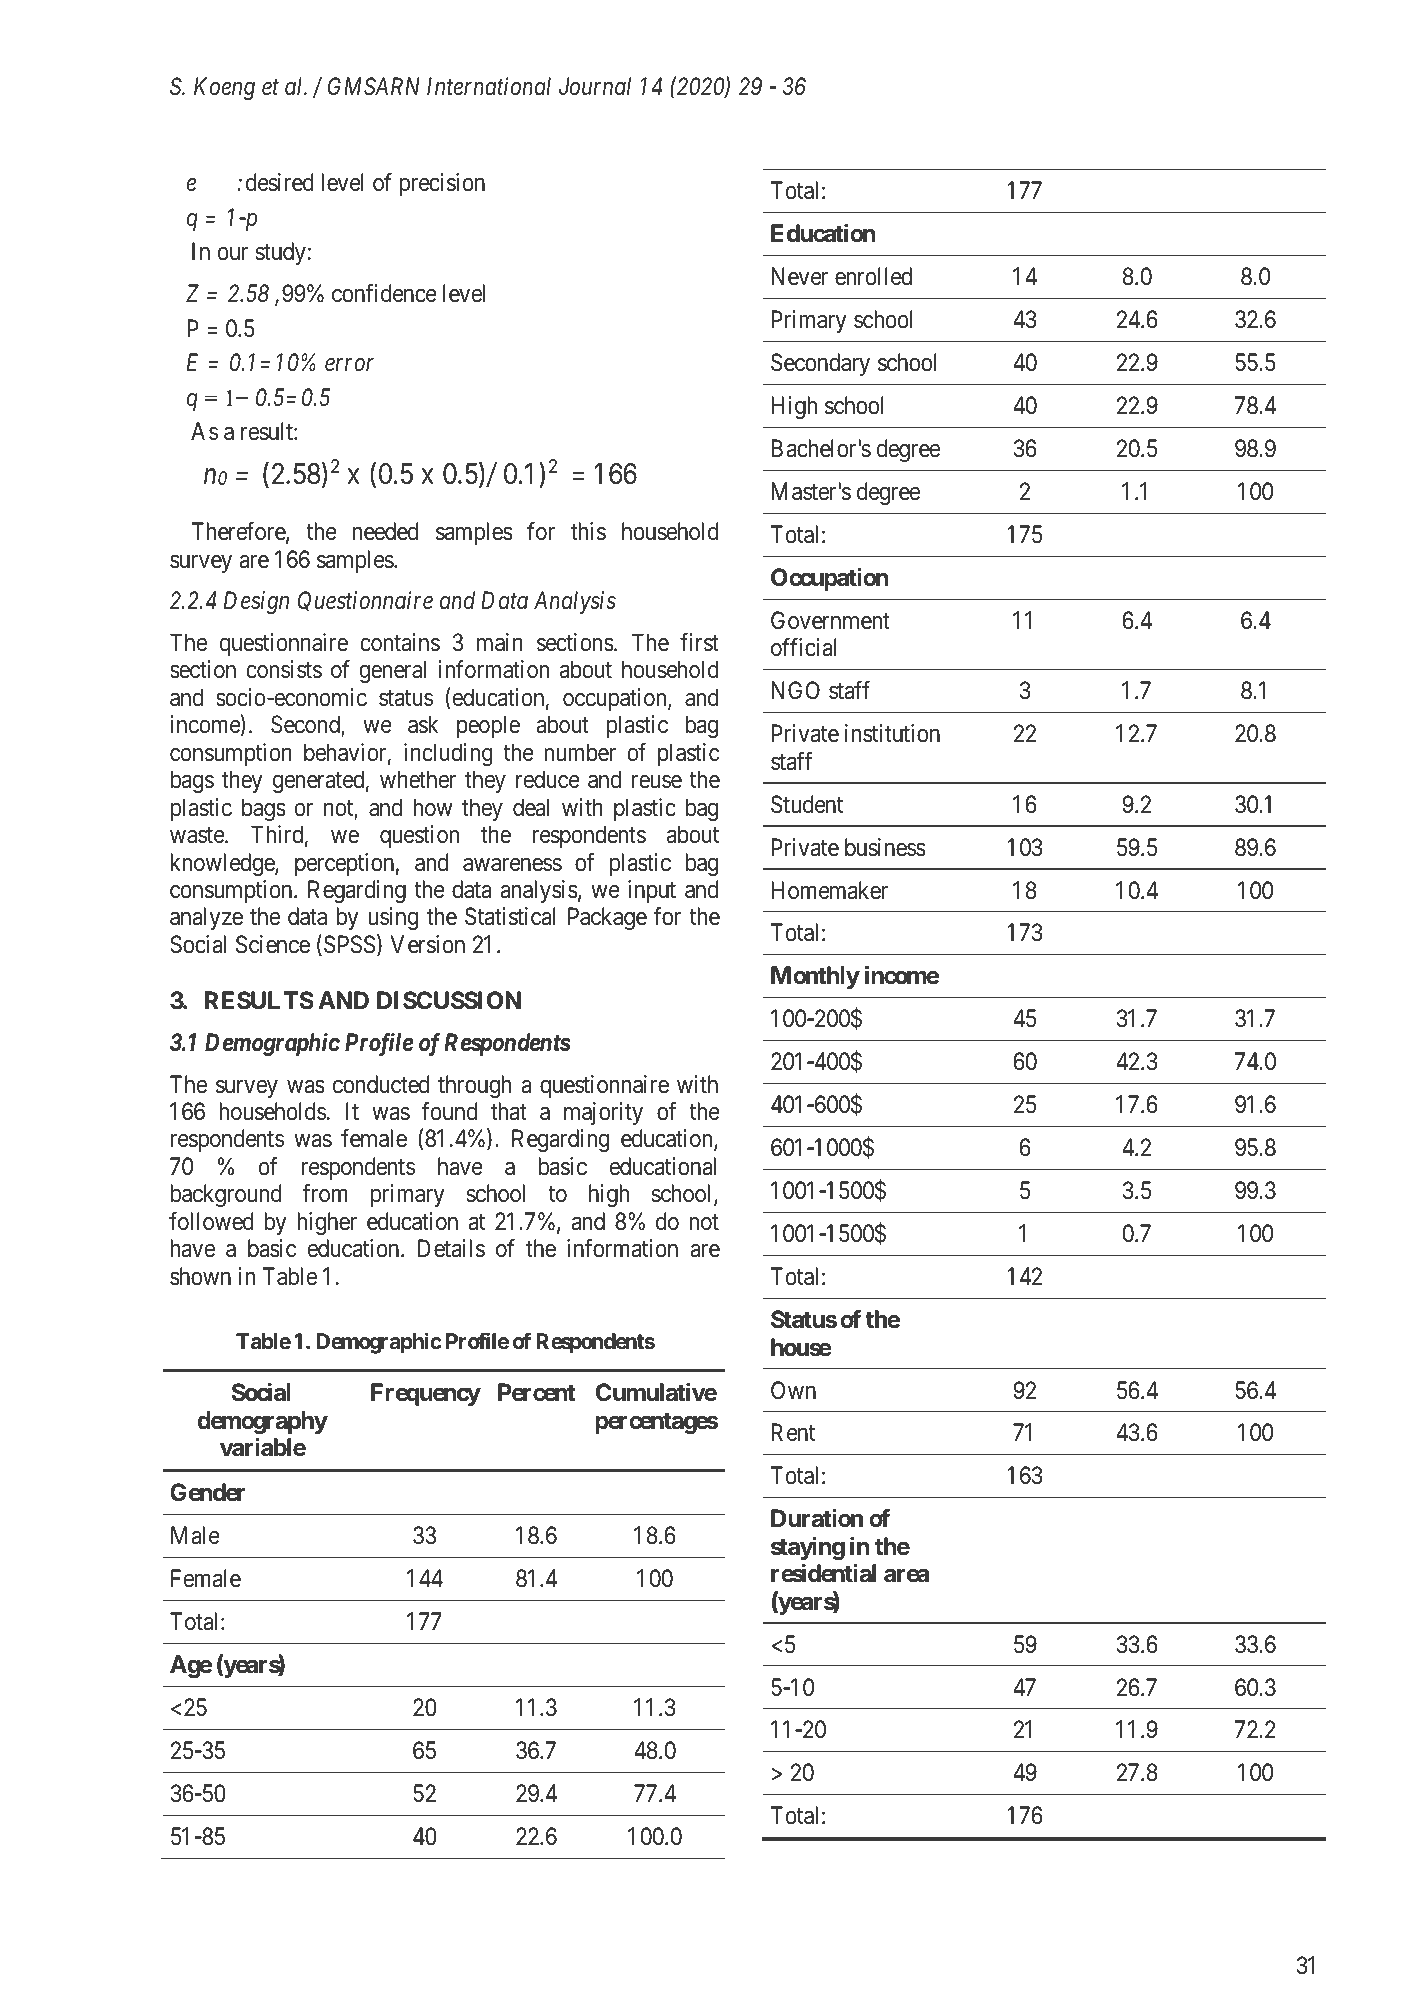  I want to click on Student, so click(807, 804).
